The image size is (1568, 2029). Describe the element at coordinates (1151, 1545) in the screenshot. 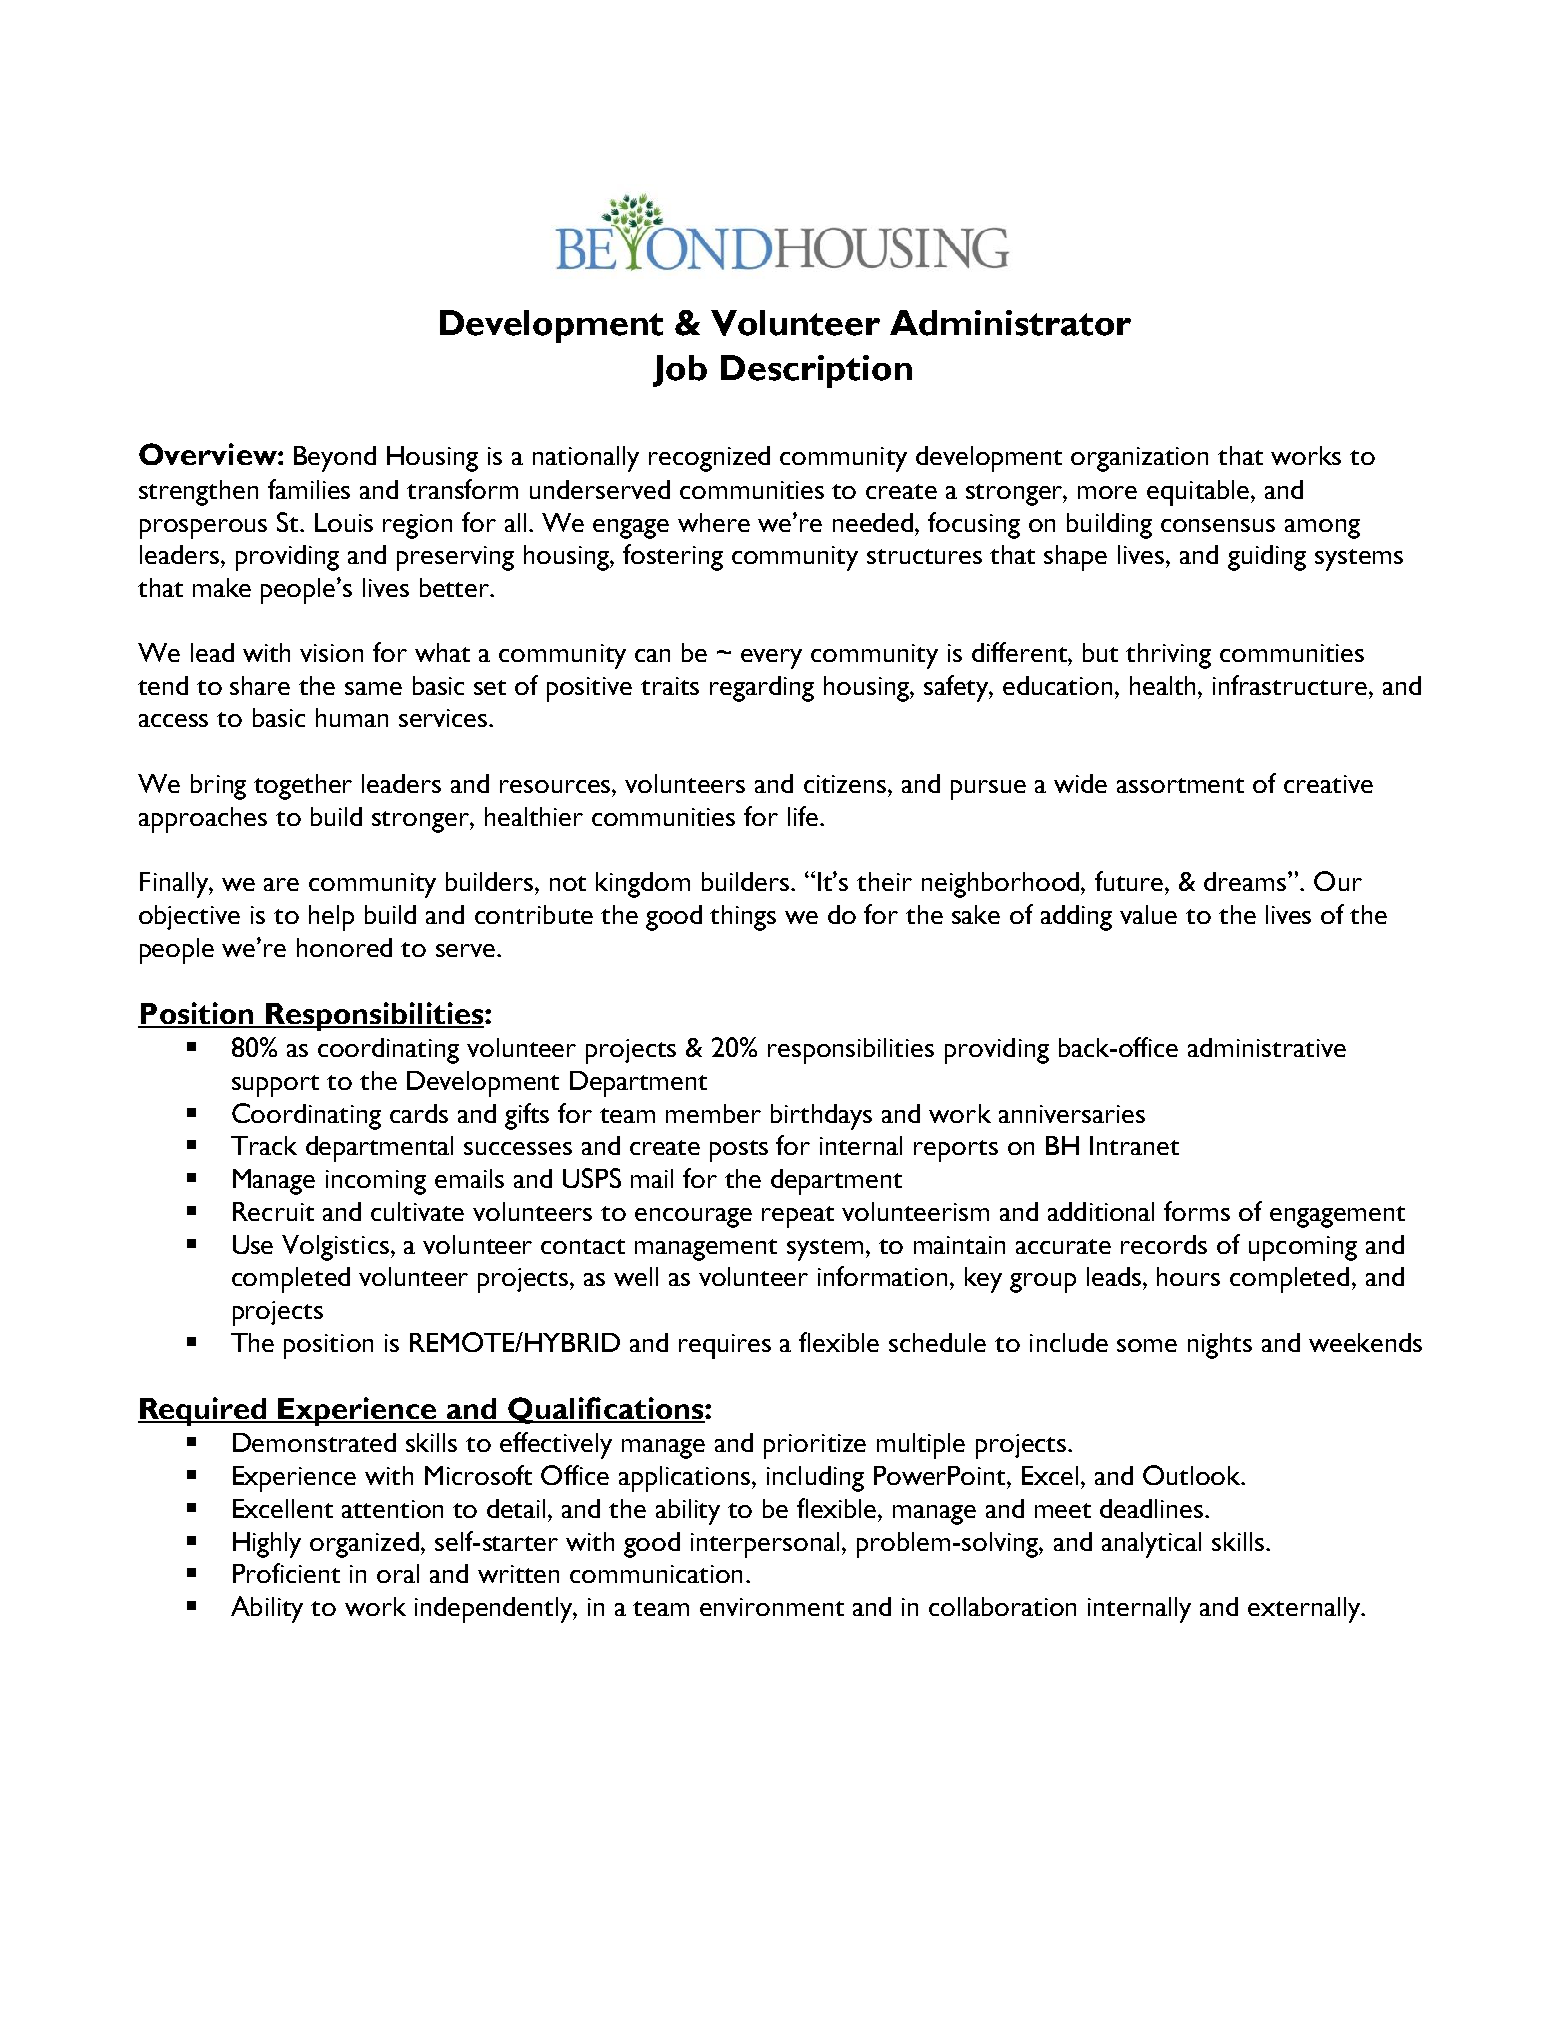

I see `analytical` at that location.
